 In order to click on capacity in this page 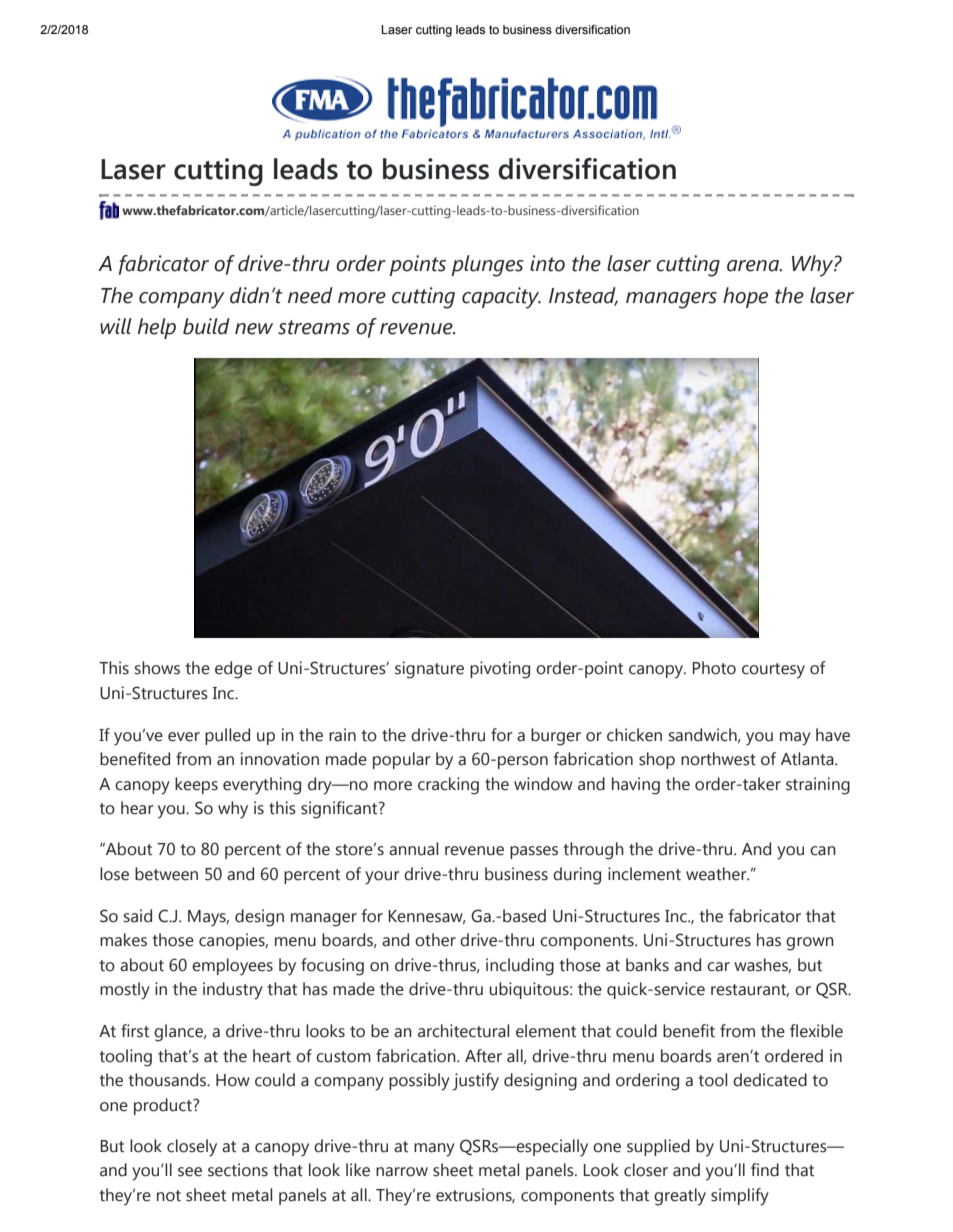, I will do `click(501, 298)`.
